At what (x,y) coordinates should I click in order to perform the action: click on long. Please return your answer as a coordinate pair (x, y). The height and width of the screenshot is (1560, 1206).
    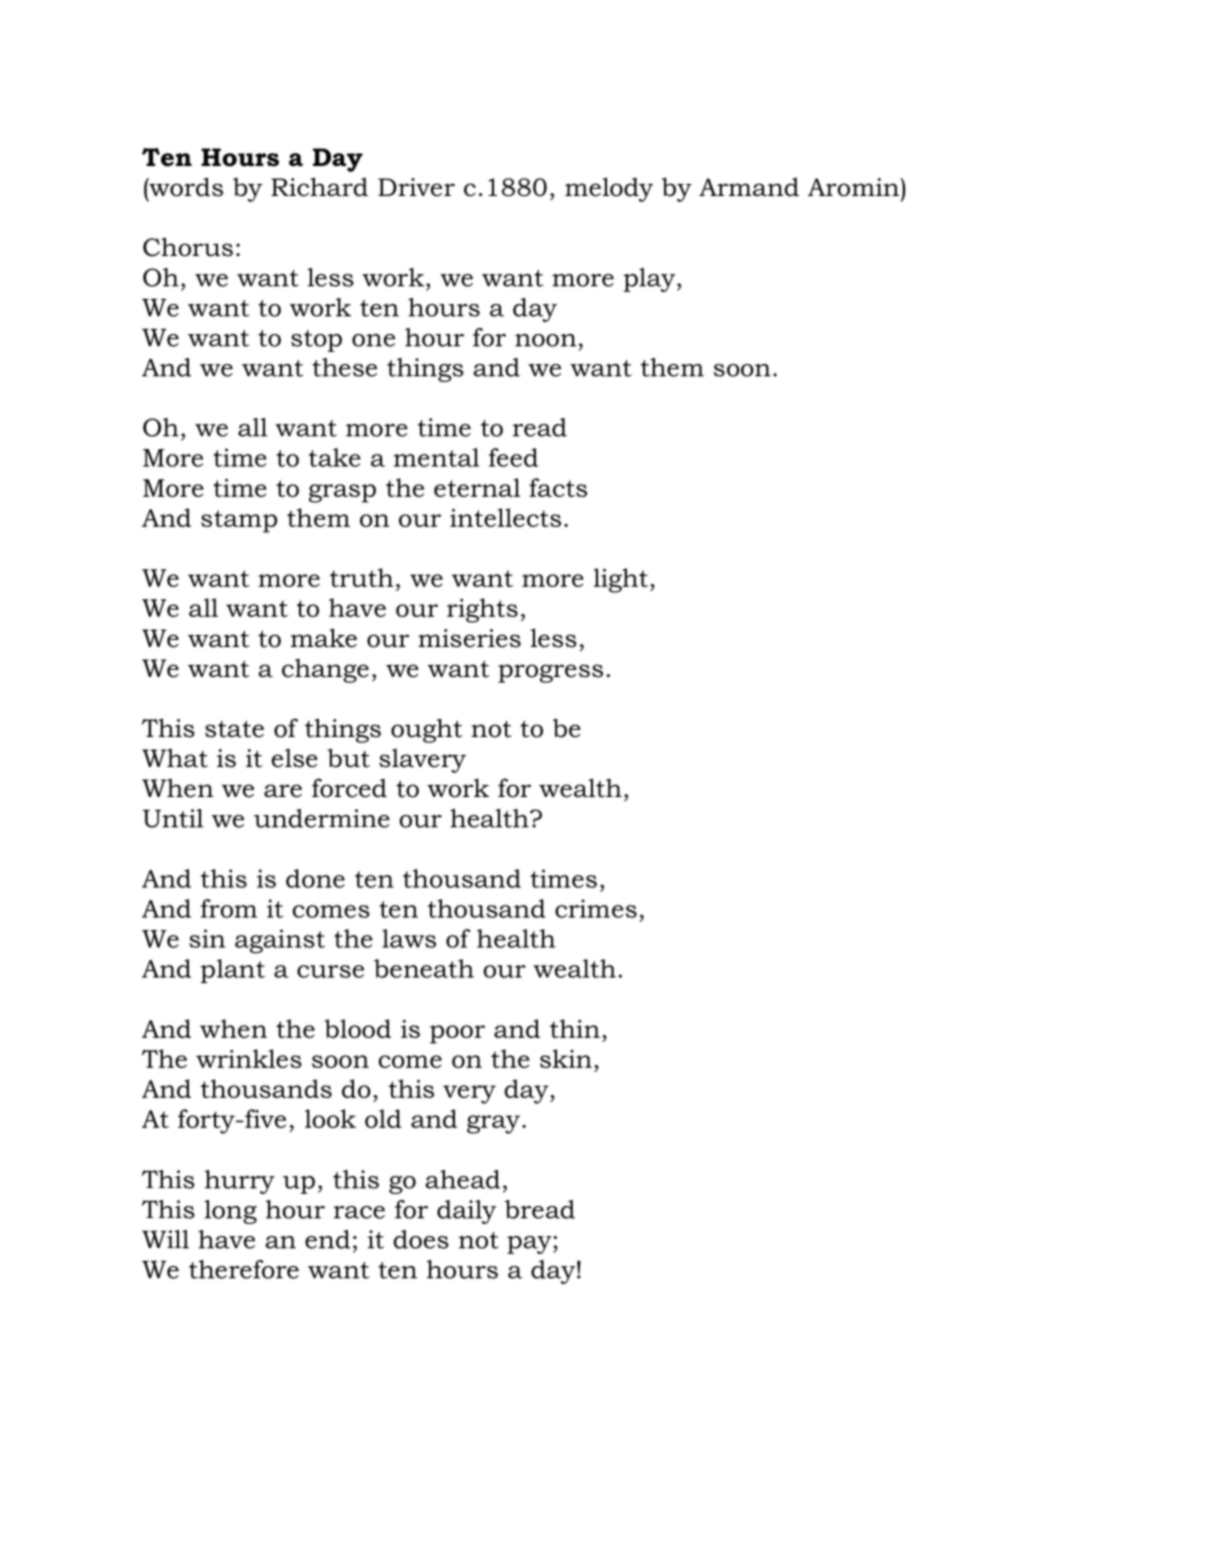
    Looking at the image, I should click on (230, 1212).
